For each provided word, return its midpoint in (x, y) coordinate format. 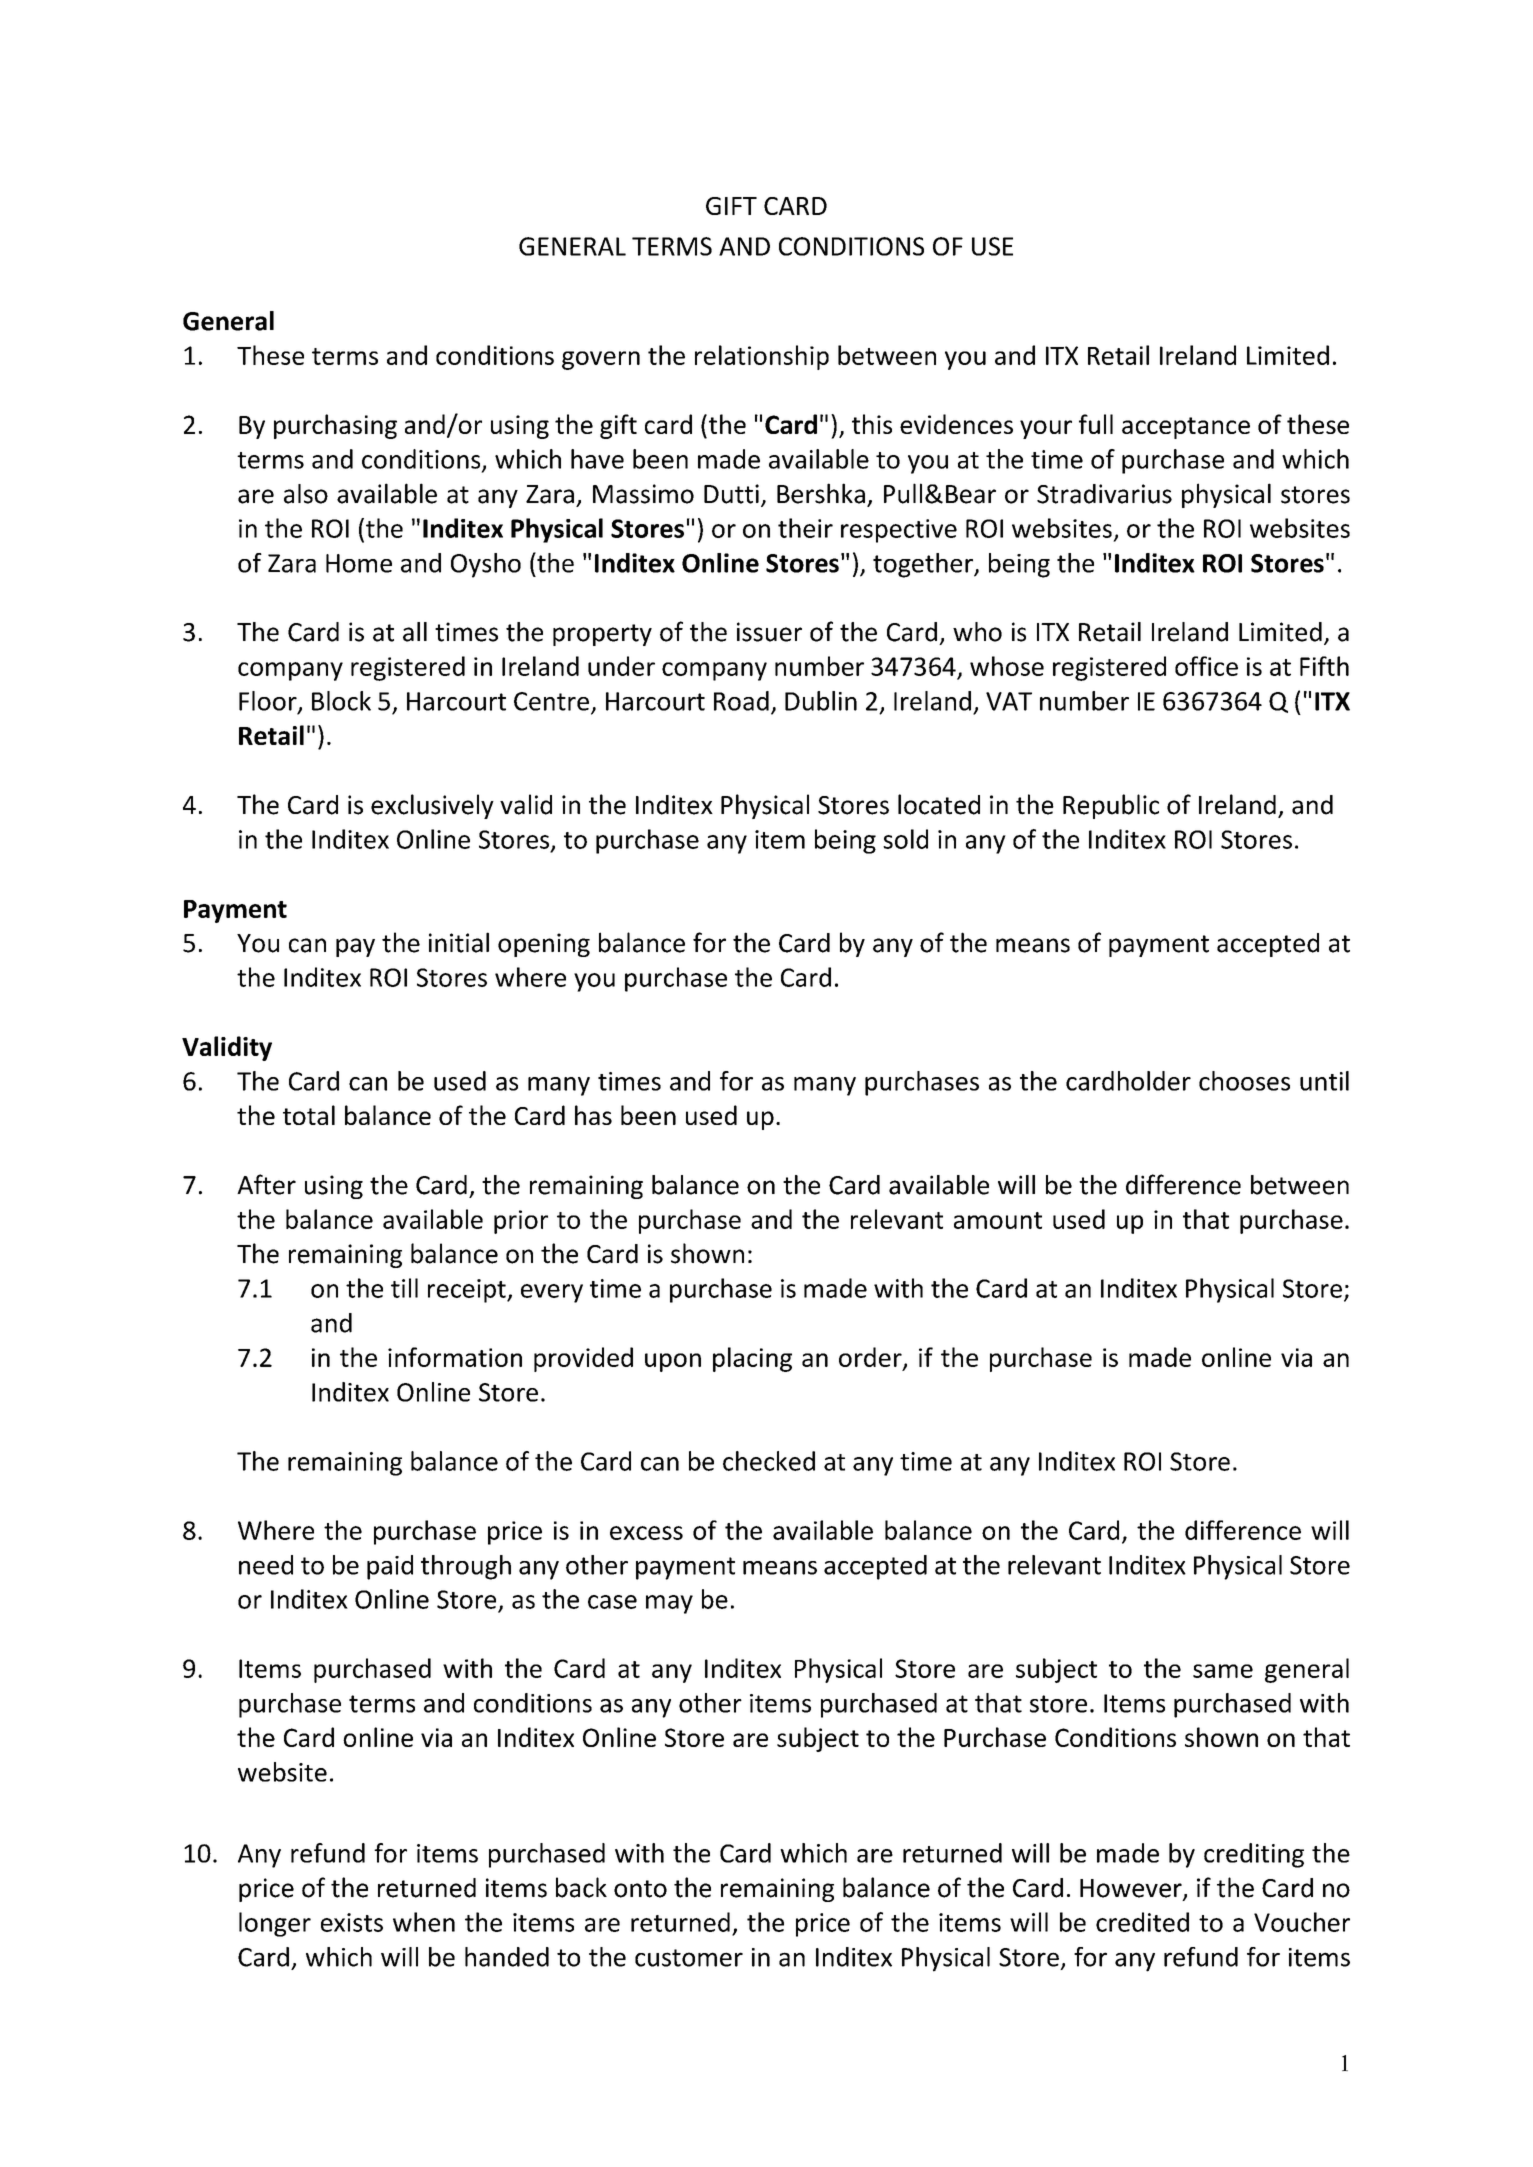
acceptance (1186, 428)
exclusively (432, 806)
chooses (1244, 1081)
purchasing (335, 426)
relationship (762, 357)
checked (769, 1461)
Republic (1111, 806)
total (309, 1115)
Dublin (821, 701)
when (424, 1922)
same (1223, 1671)
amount (998, 1220)
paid (390, 1567)
